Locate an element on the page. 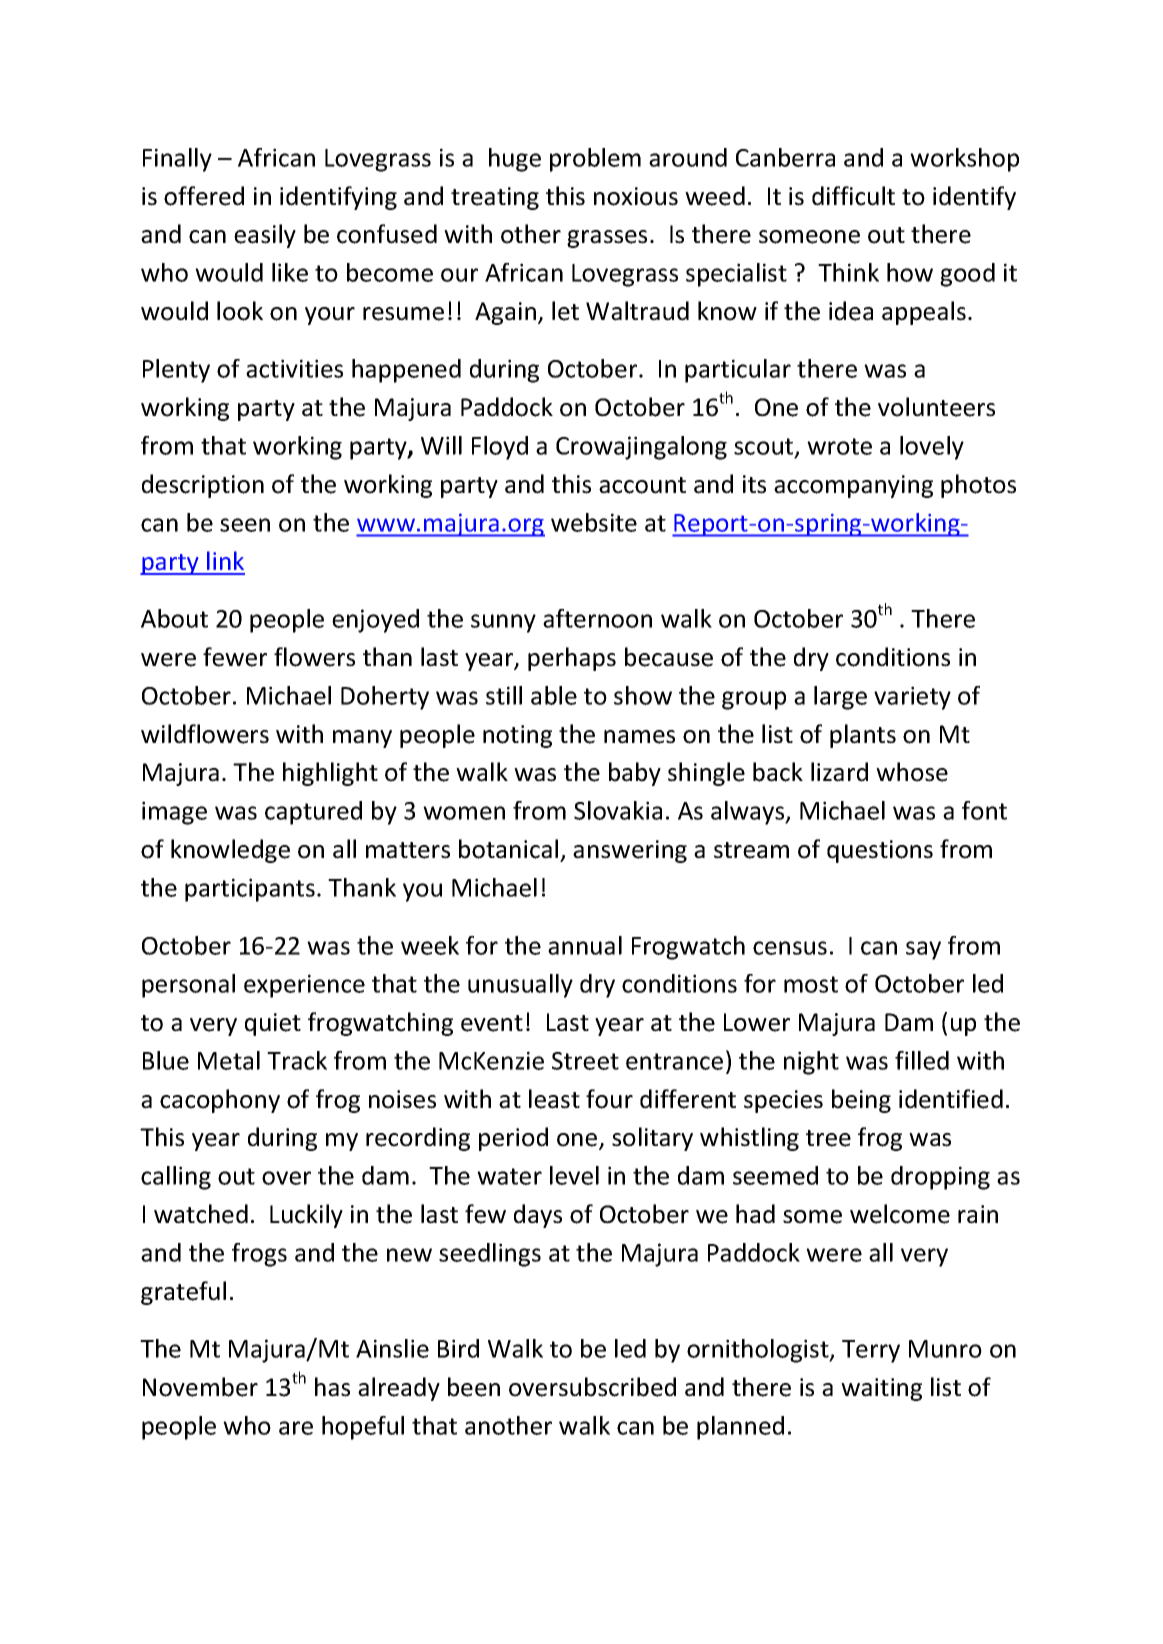 Image resolution: width=1163 pixels, height=1644 pixels. whose is located at coordinates (912, 772).
